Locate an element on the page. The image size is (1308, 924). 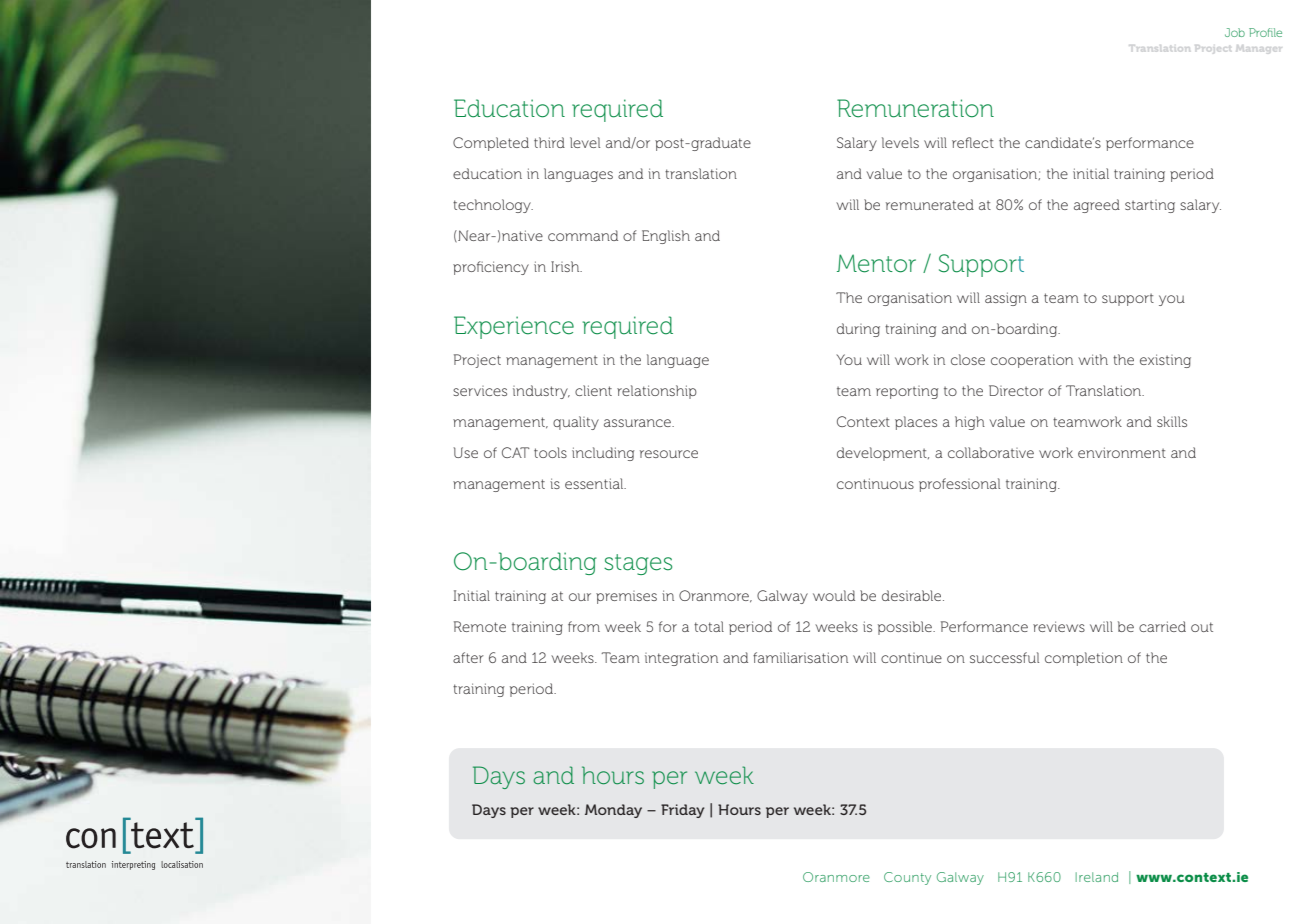
Monday is located at coordinates (613, 811).
